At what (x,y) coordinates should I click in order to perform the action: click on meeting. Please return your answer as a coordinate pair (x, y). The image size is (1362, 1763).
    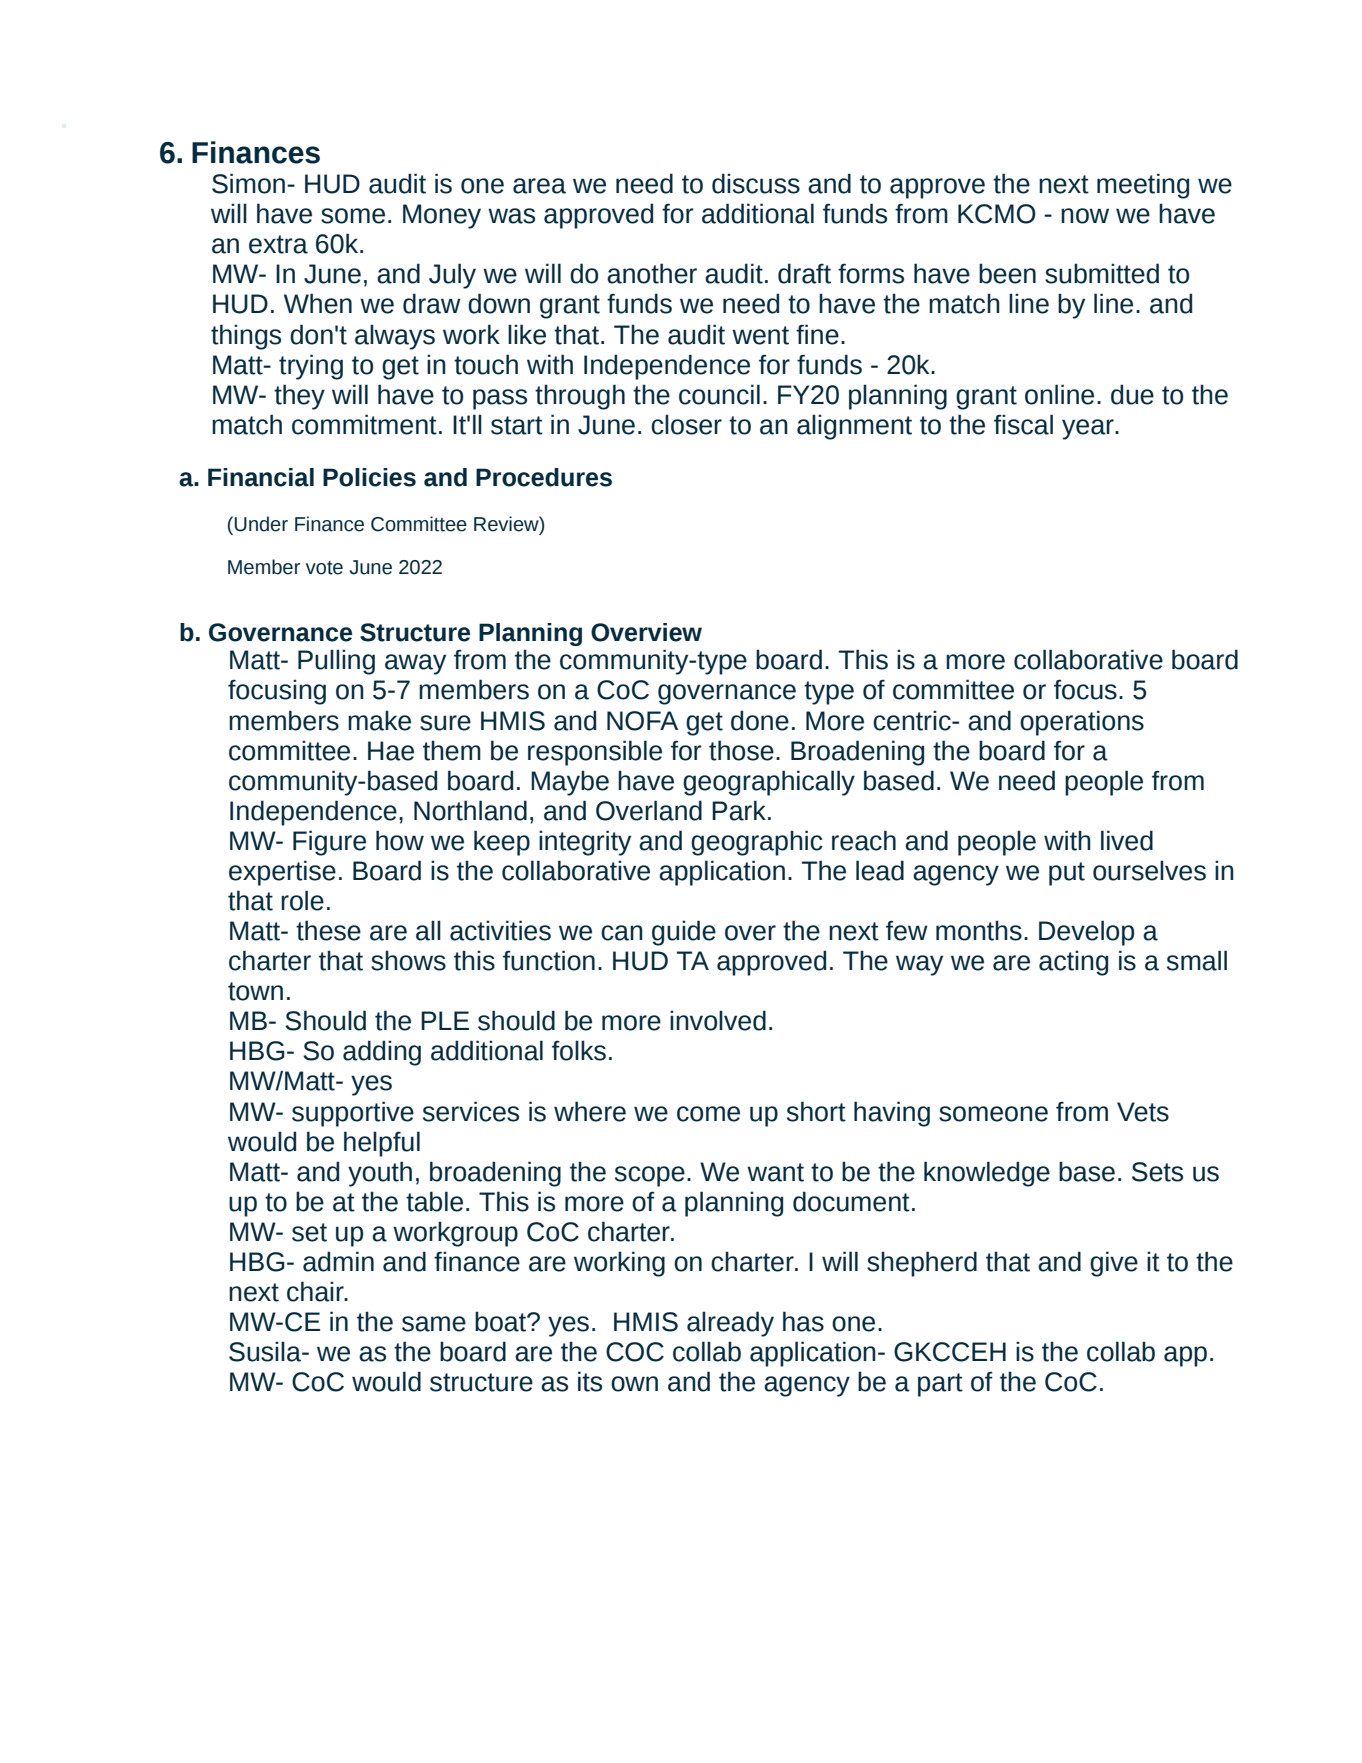
    Looking at the image, I should click on (1143, 186).
